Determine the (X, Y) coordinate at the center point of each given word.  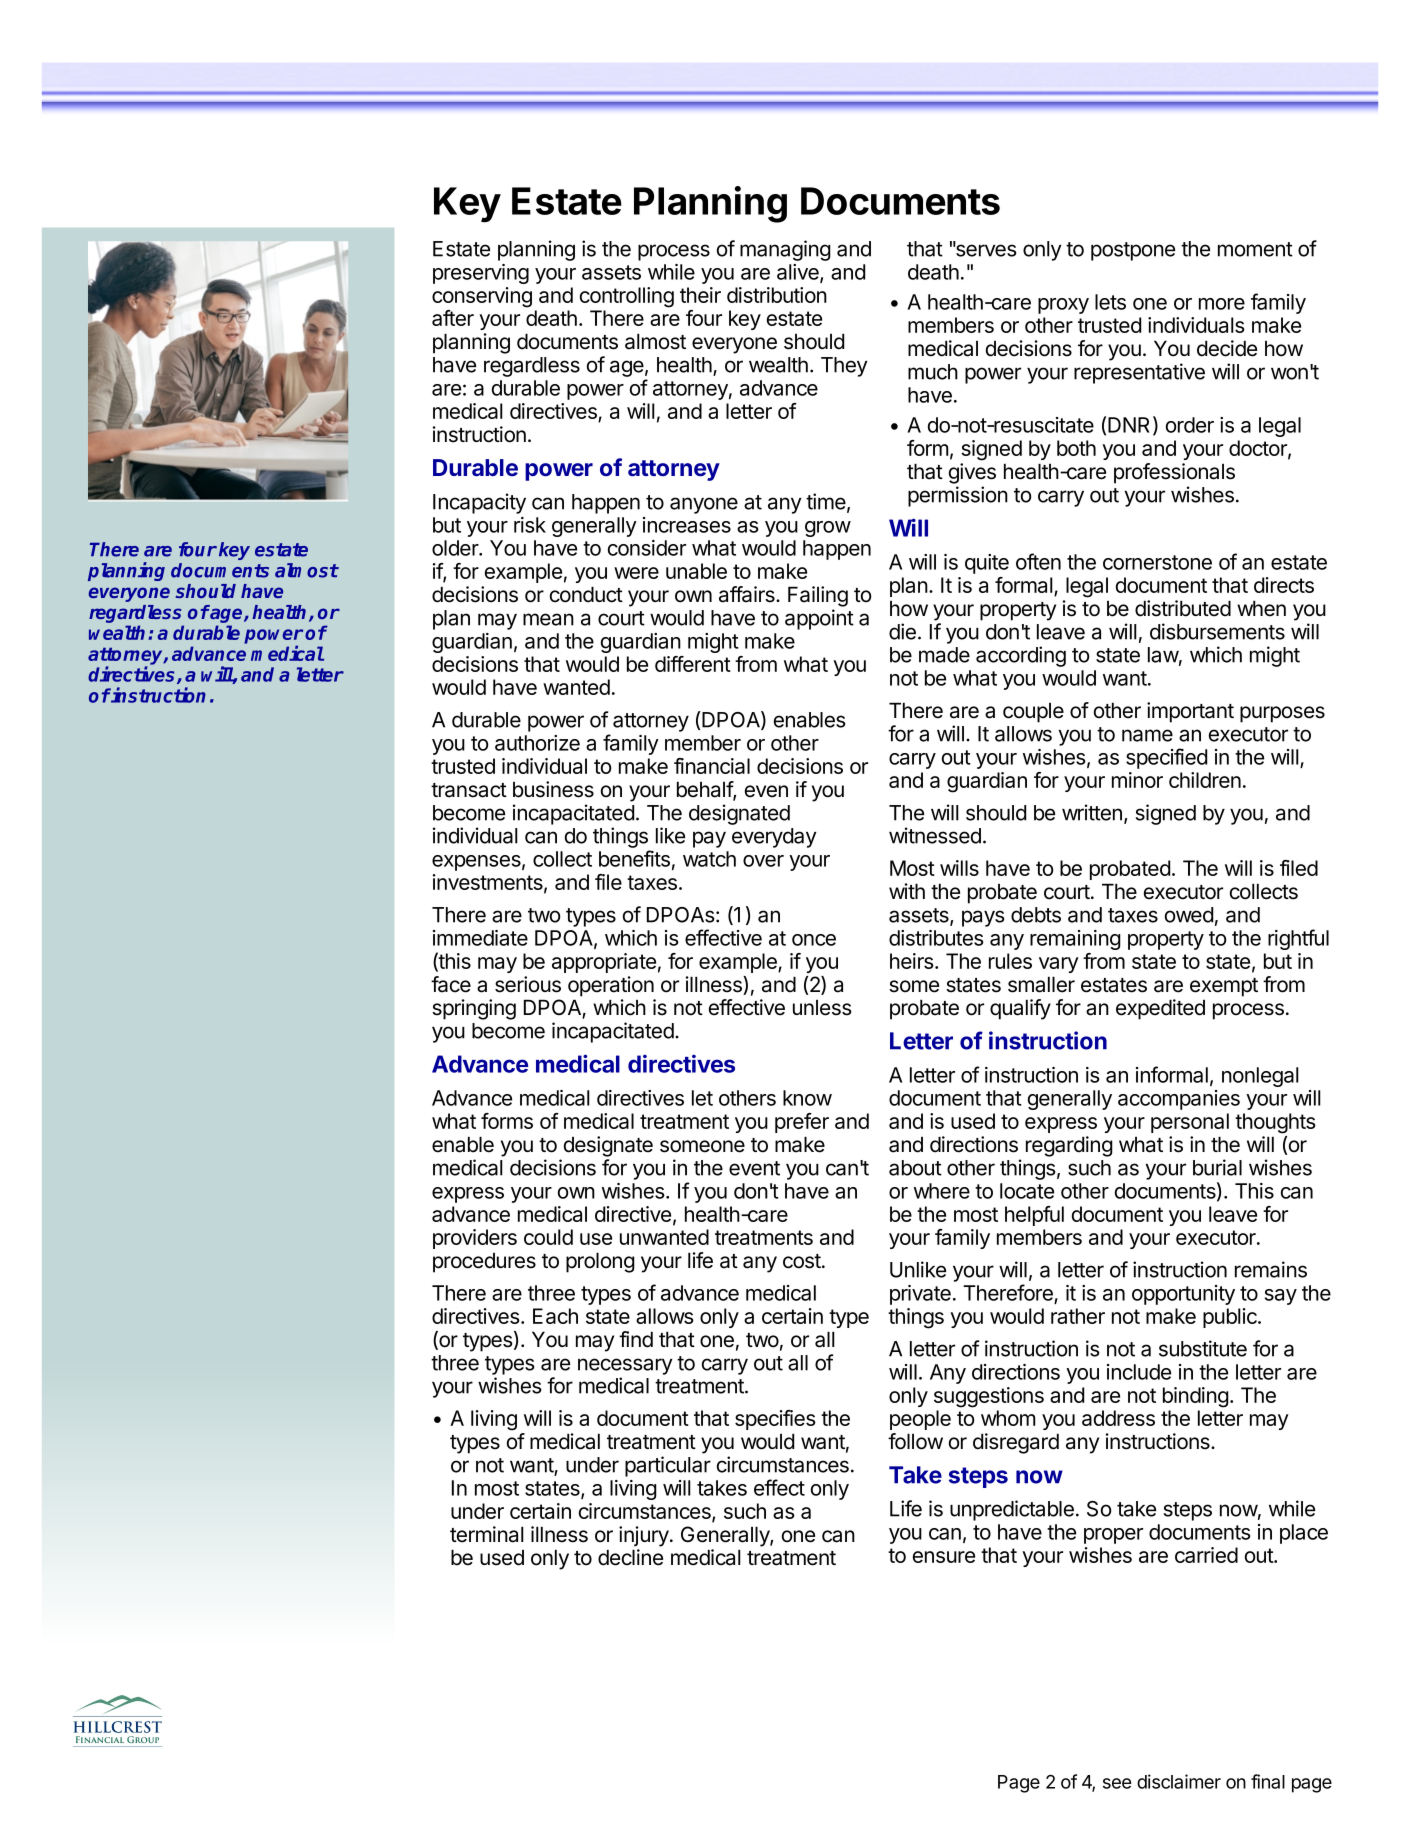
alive (799, 273)
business (553, 789)
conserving (482, 297)
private (920, 1295)
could (548, 1237)
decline (630, 1557)
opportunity (1183, 1295)
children (1205, 780)
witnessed (935, 835)
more (1222, 304)
